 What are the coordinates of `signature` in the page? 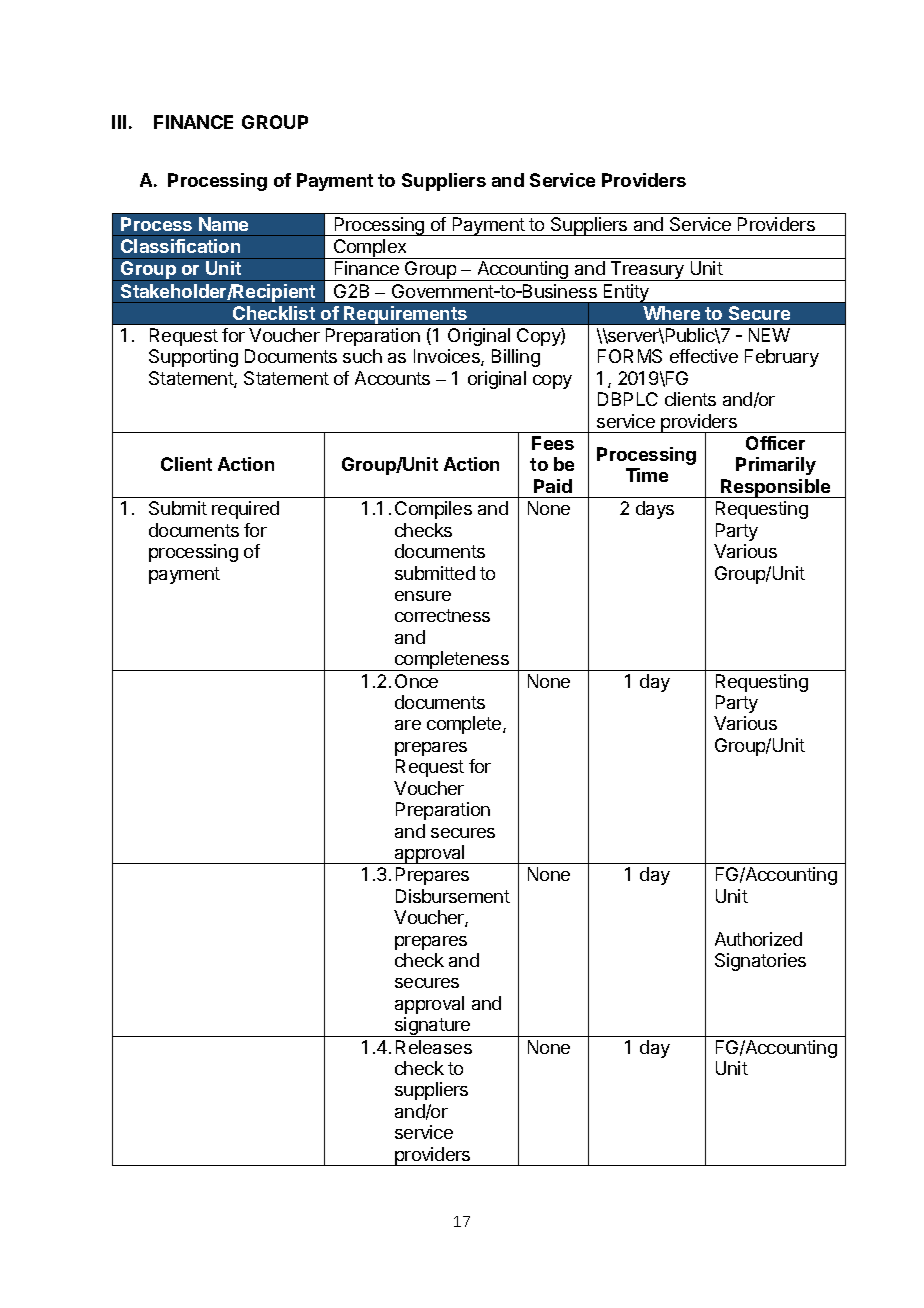 It's located at (433, 1027).
